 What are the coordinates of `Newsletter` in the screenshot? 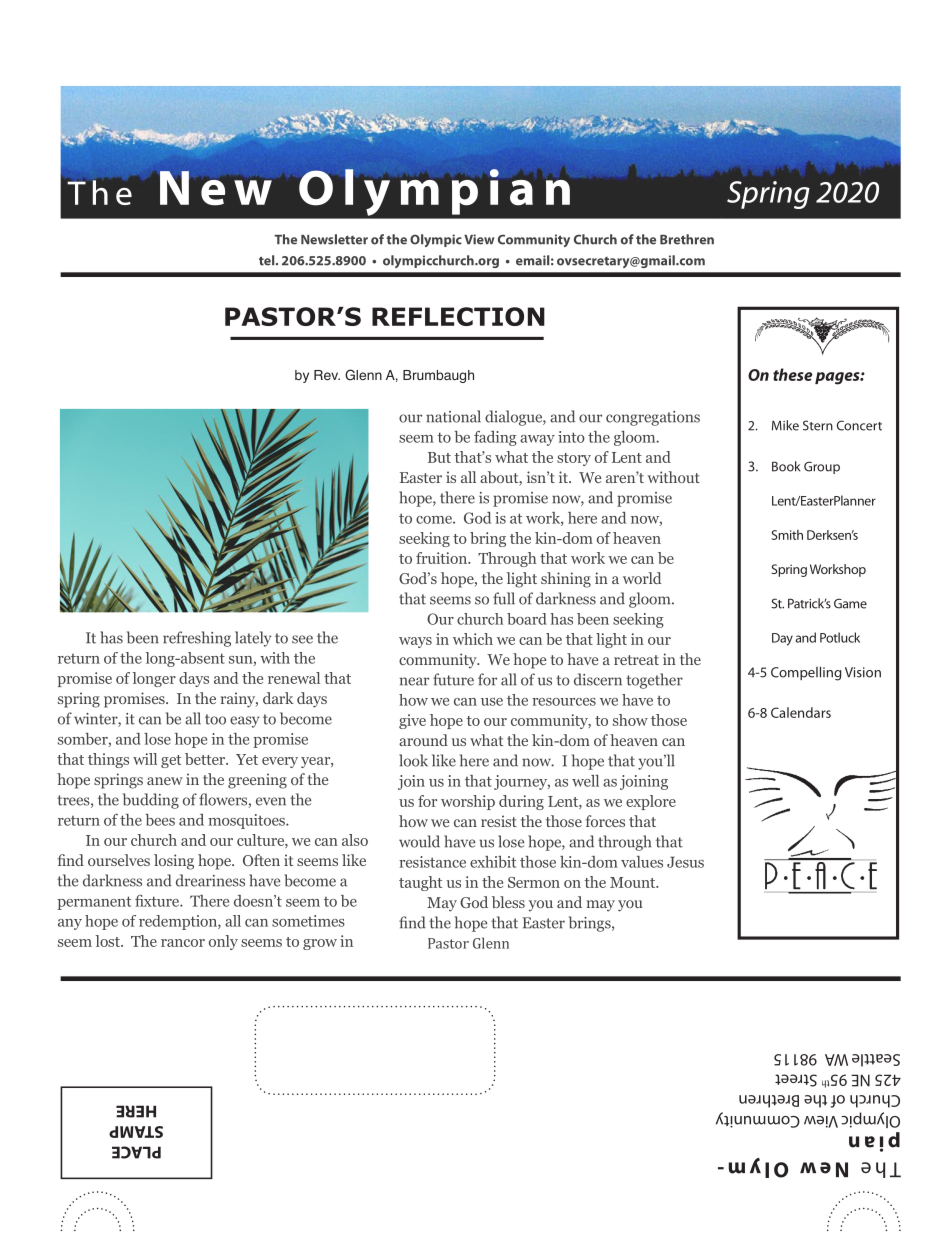 It's located at (334, 239).
